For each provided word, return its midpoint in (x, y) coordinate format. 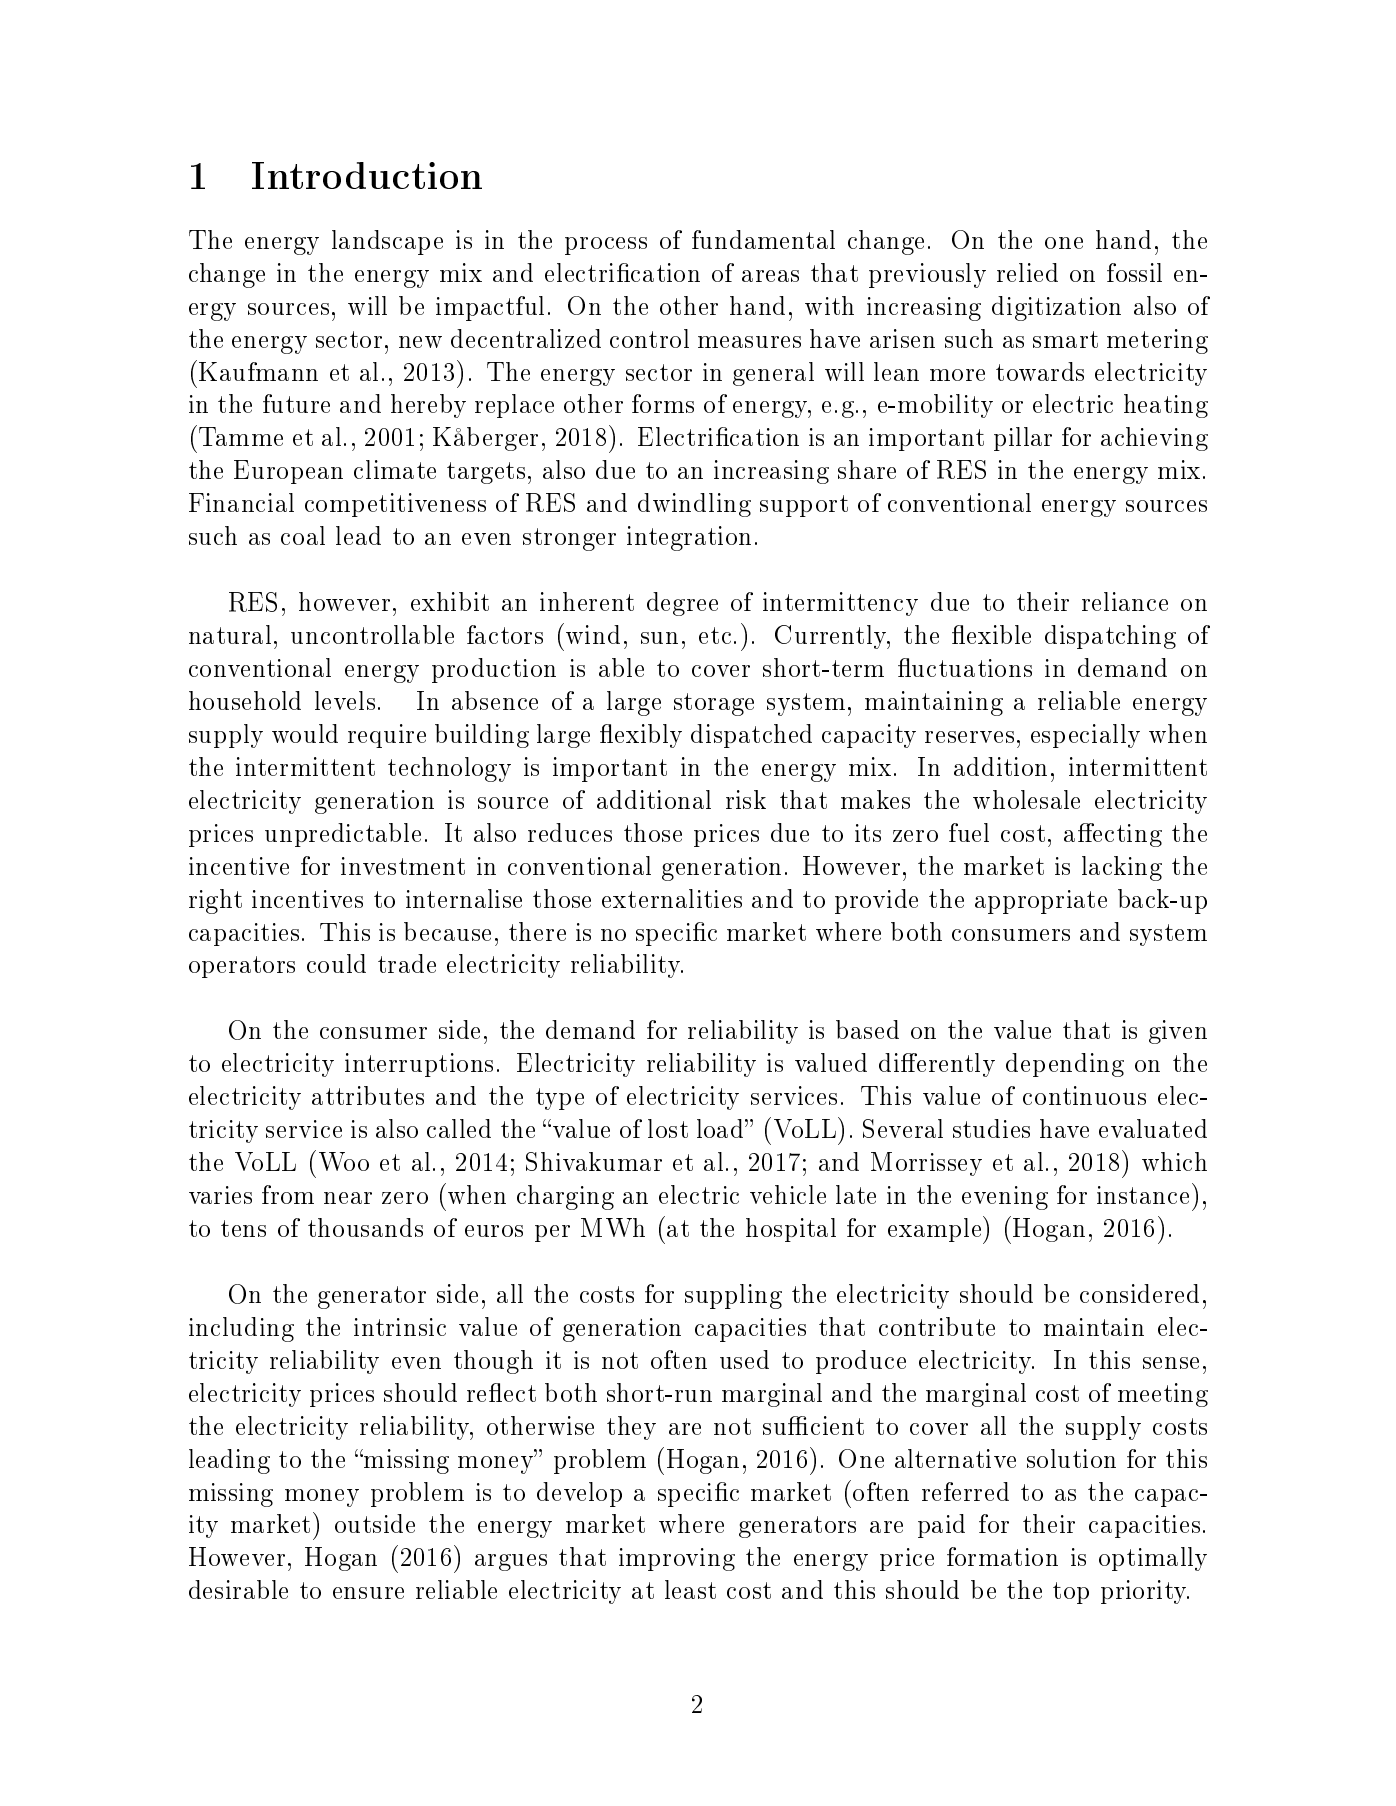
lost (668, 1128)
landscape (387, 242)
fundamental (763, 239)
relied (1027, 272)
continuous (1084, 1095)
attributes (368, 1095)
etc (715, 635)
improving (677, 1559)
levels (345, 700)
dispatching (1110, 637)
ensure (368, 1593)
